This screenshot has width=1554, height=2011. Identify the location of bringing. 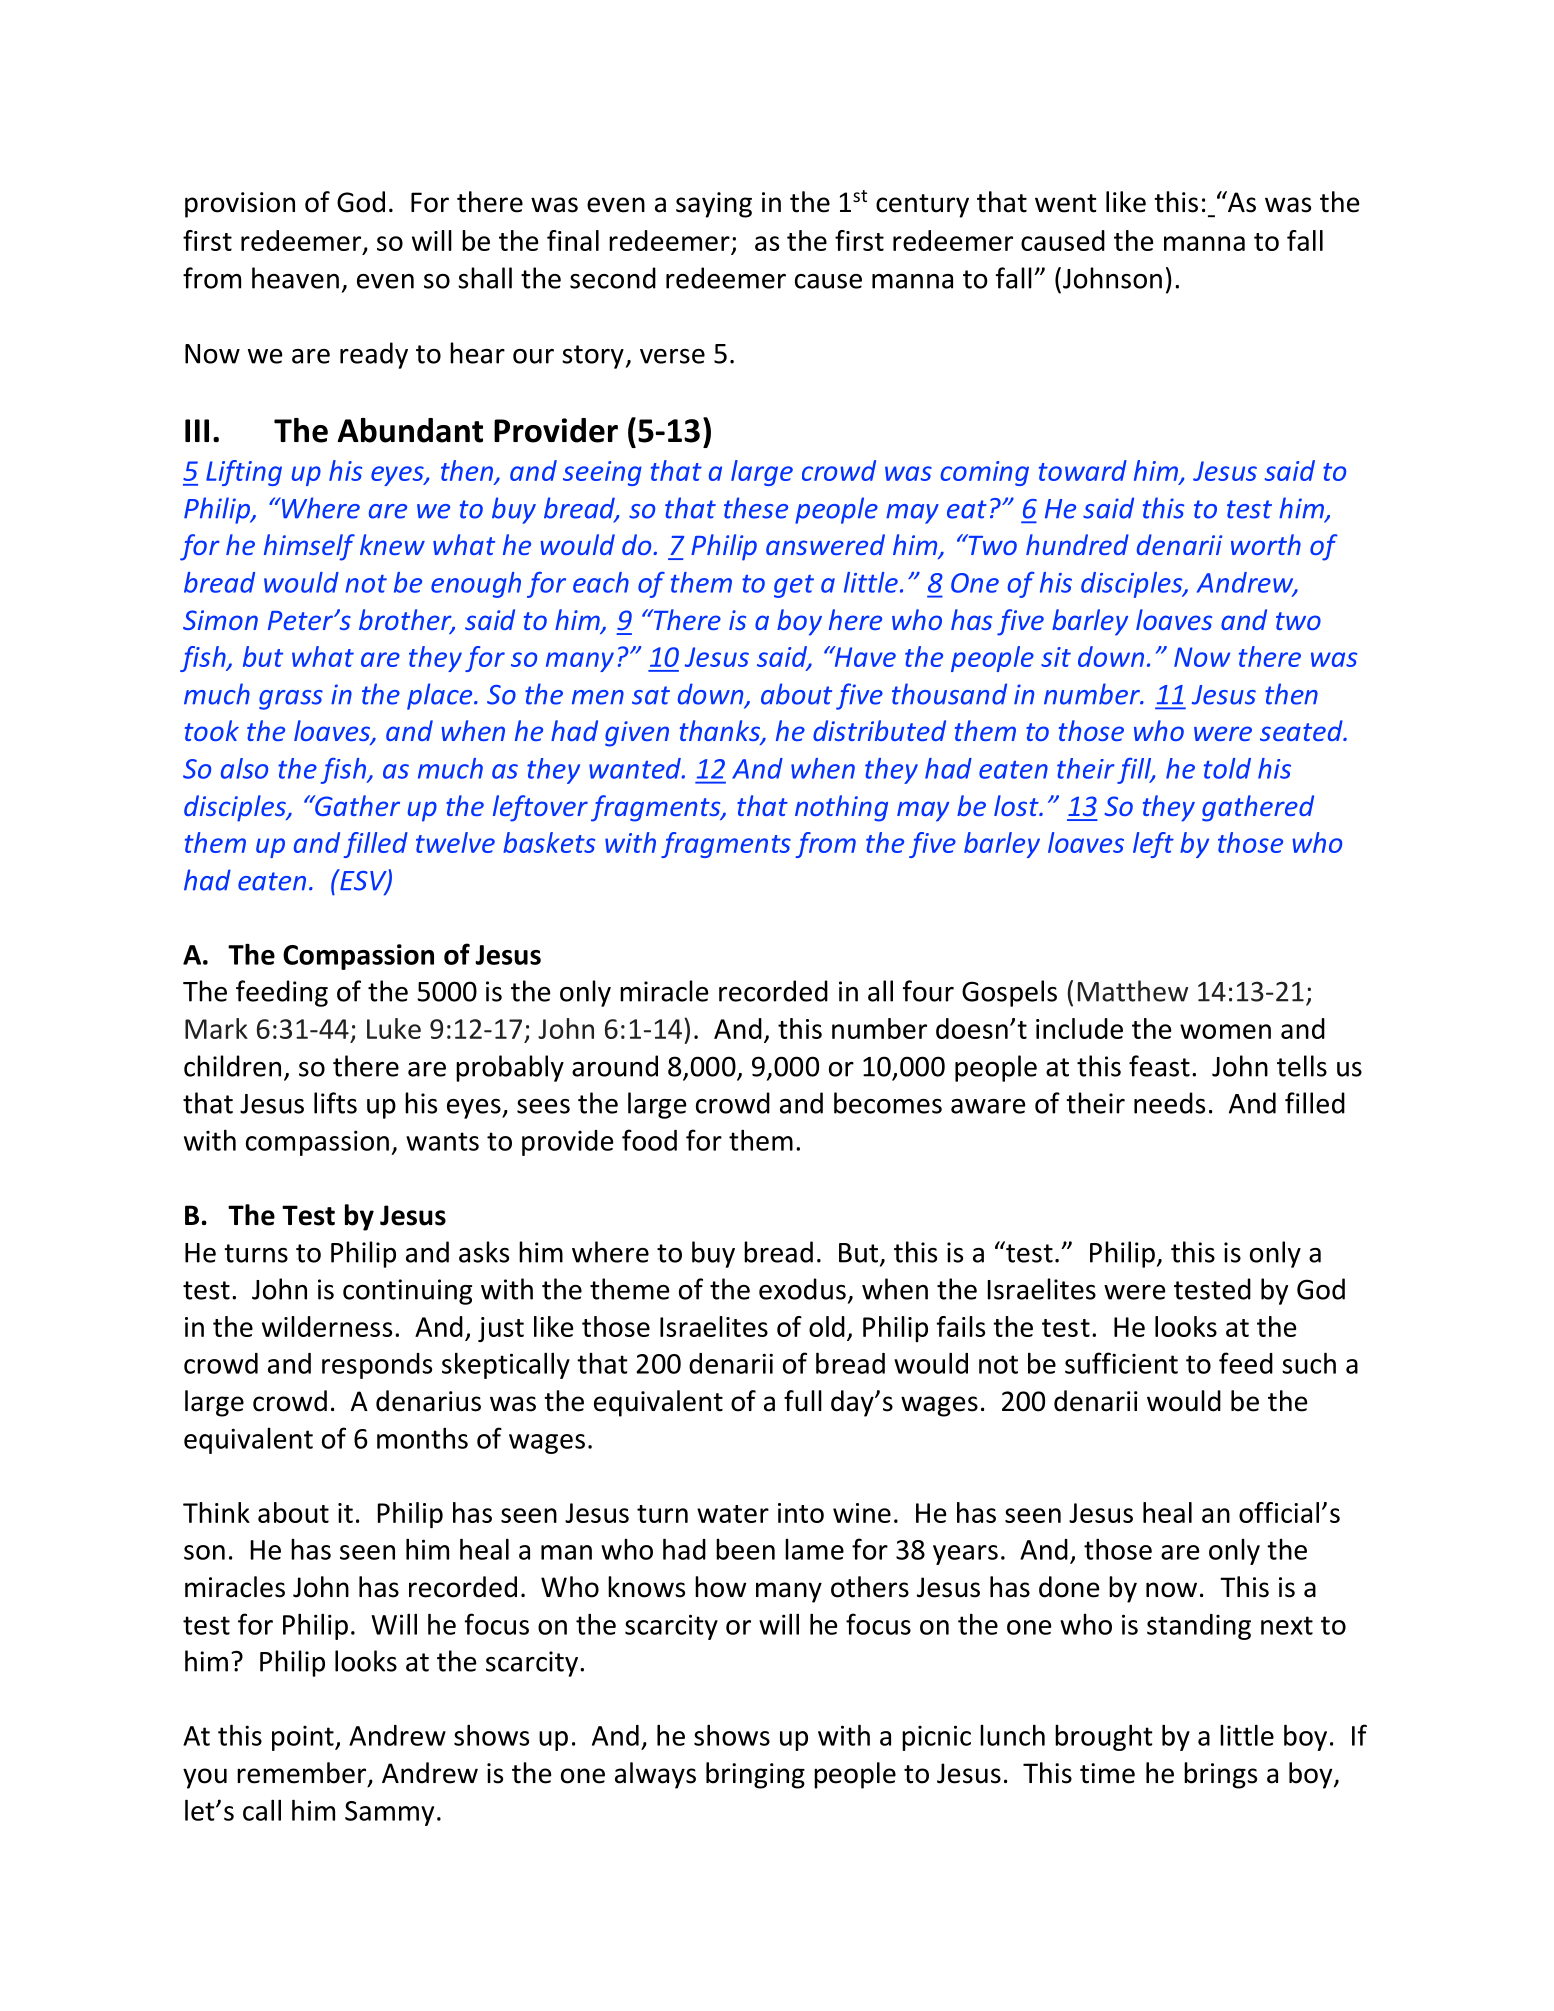
(755, 1775).
